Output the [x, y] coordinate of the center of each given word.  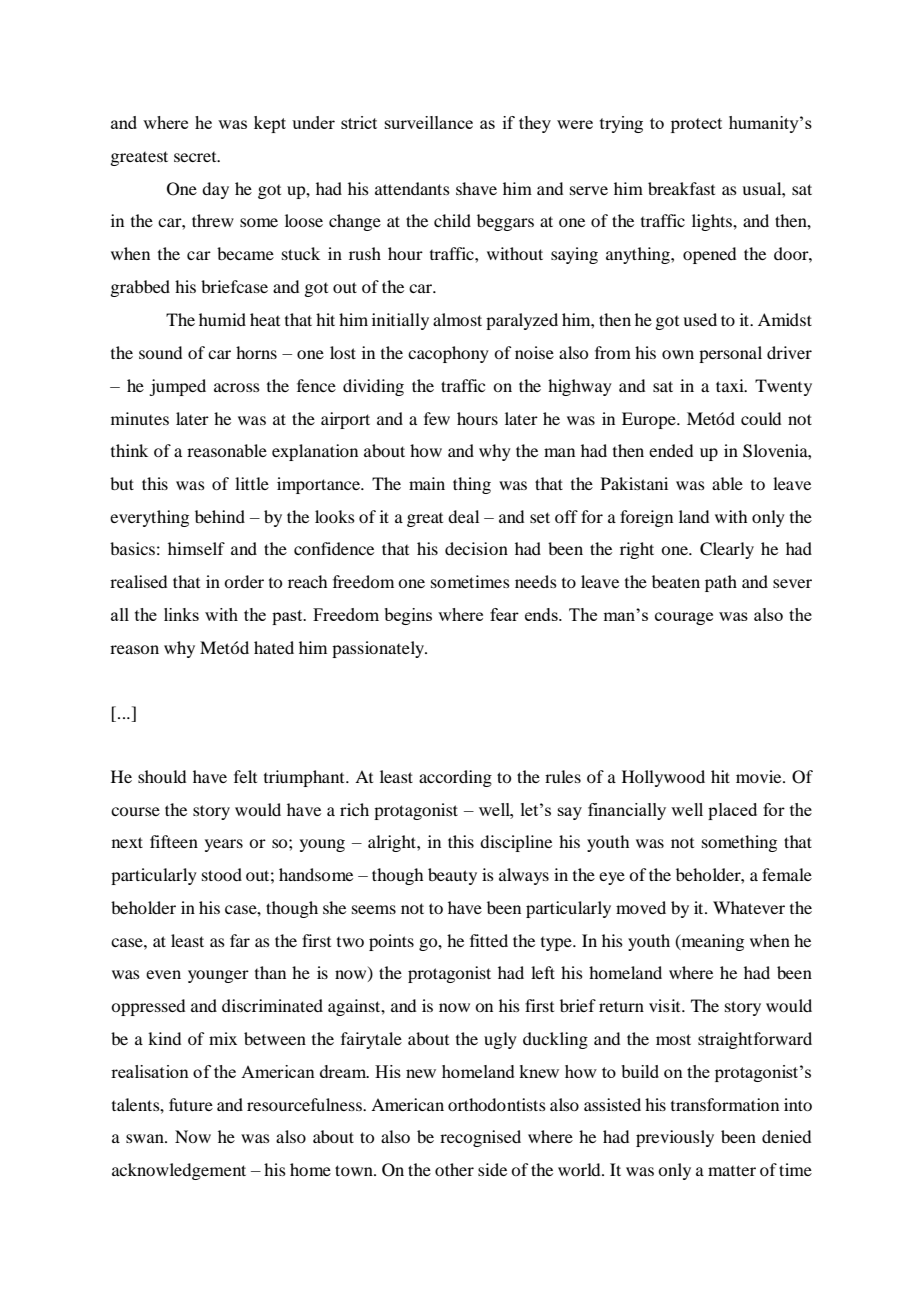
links [181, 614]
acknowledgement [179, 1171]
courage [684, 618]
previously [675, 1138]
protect [696, 125]
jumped [177, 387]
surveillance [429, 122]
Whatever [749, 907]
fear [504, 614]
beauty [452, 876]
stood [222, 874]
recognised [480, 1138]
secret [196, 157]
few [437, 418]
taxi [731, 385]
